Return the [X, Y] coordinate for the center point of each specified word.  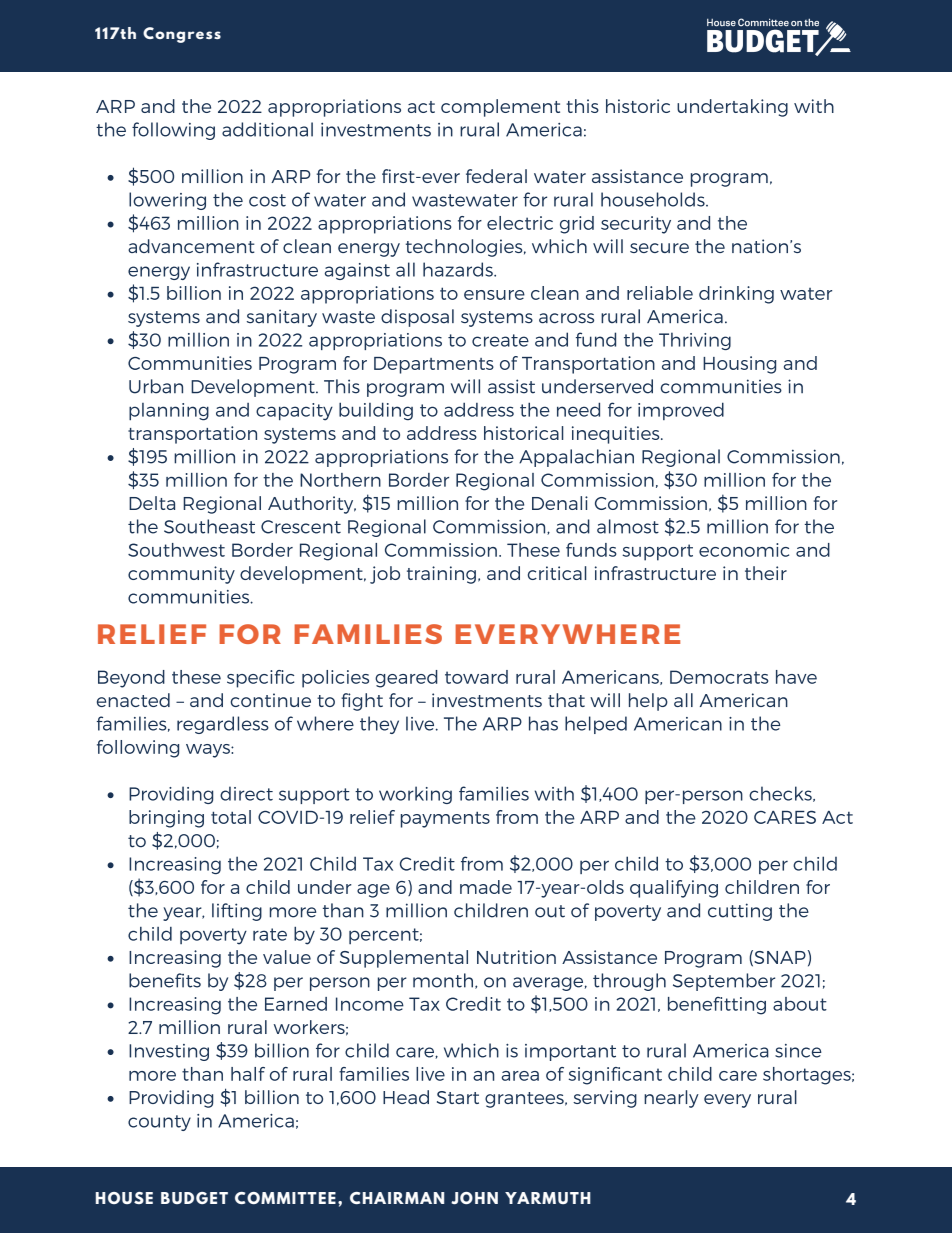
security [636, 225]
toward [476, 677]
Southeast [209, 526]
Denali [560, 503]
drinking [736, 295]
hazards [459, 269]
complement [500, 108]
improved [681, 411]
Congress [182, 35]
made [486, 887]
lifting [237, 912]
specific [260, 679]
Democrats [719, 677]
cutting [740, 912]
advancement [191, 246]
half [248, 1074]
